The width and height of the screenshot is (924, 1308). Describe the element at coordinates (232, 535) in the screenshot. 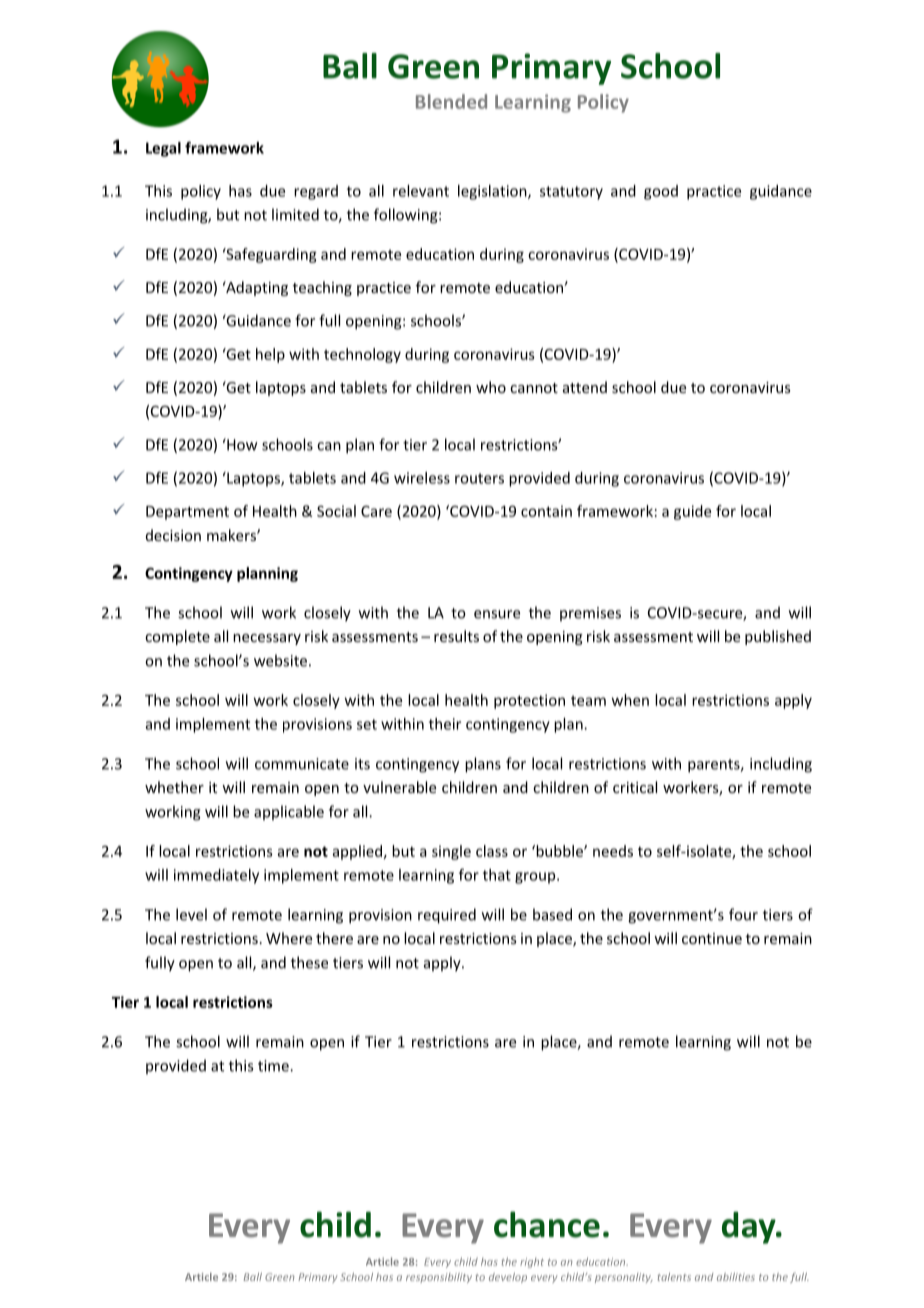

I see `makers` at that location.
